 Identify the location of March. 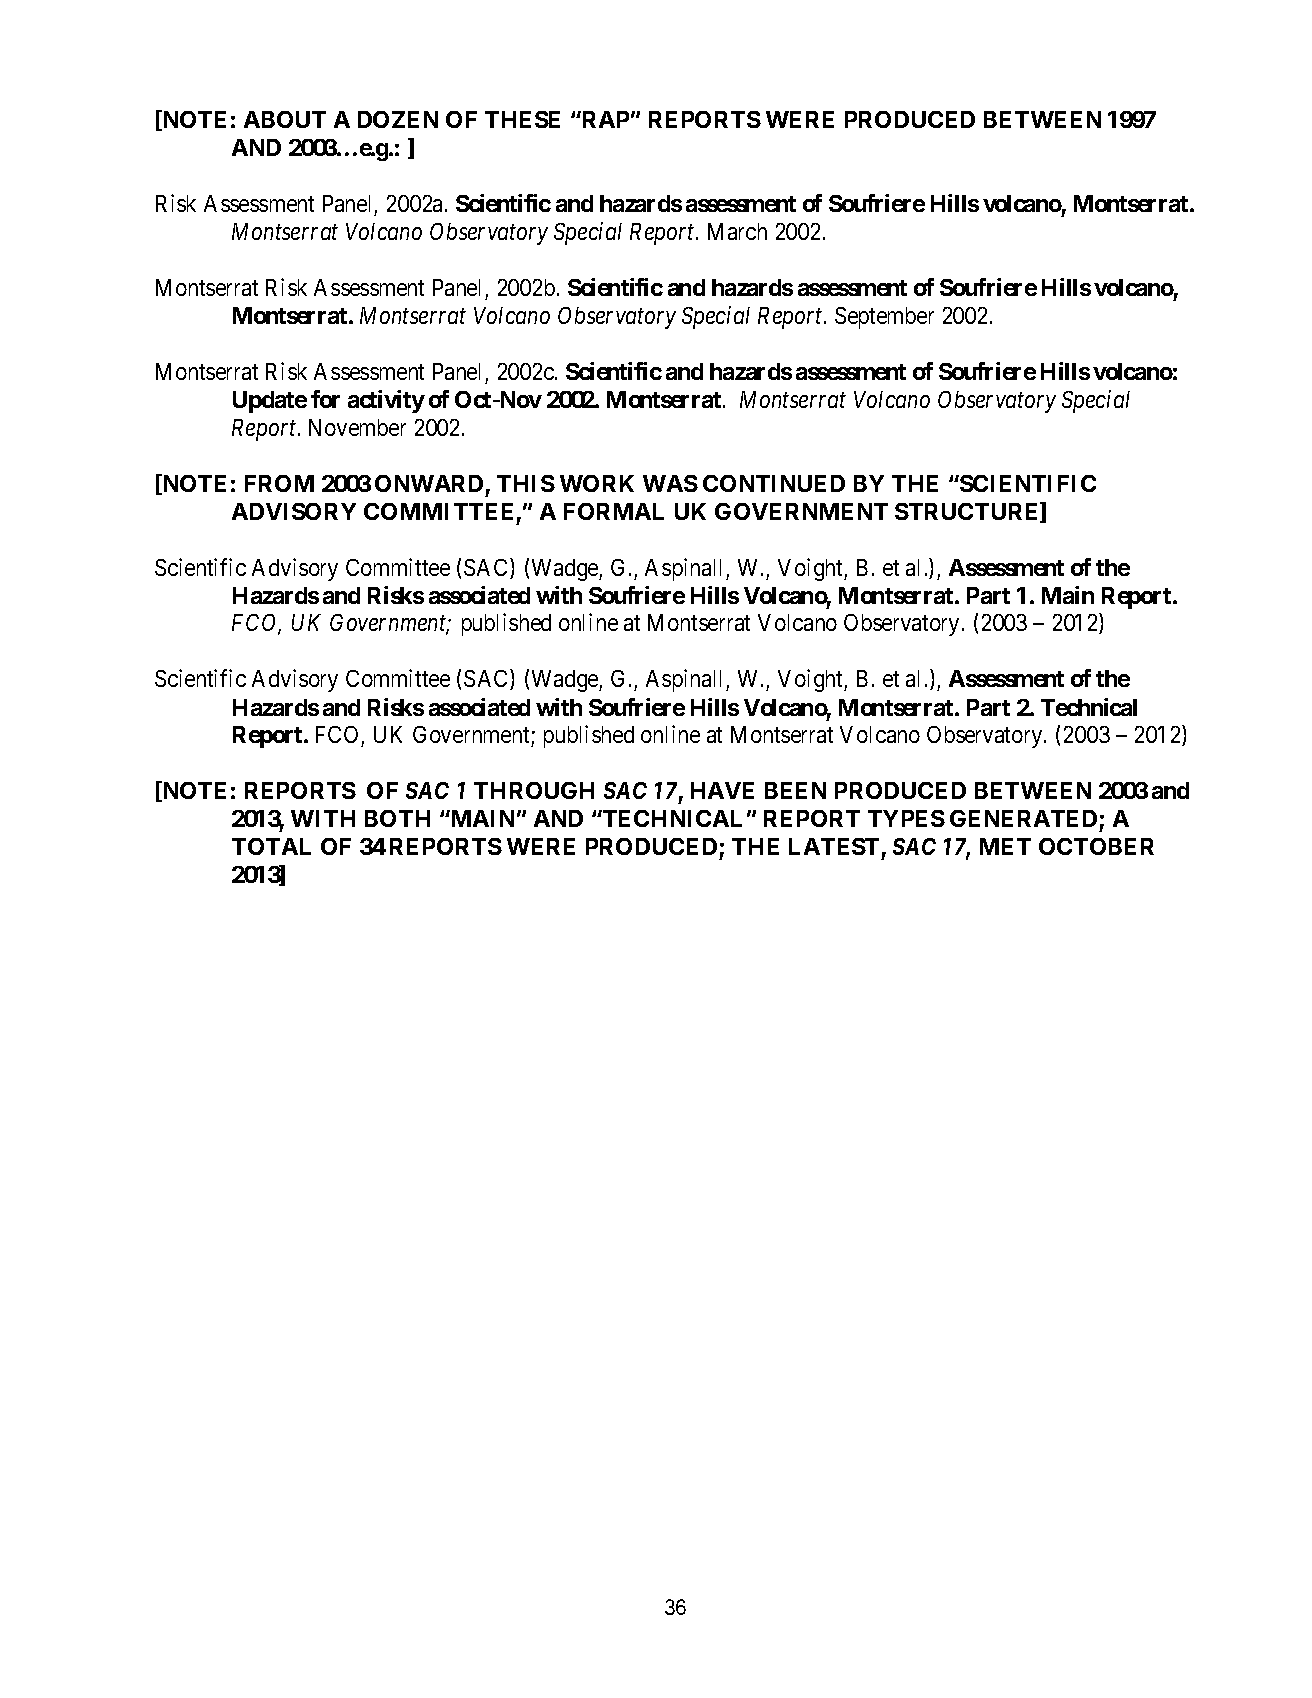
(737, 231).
